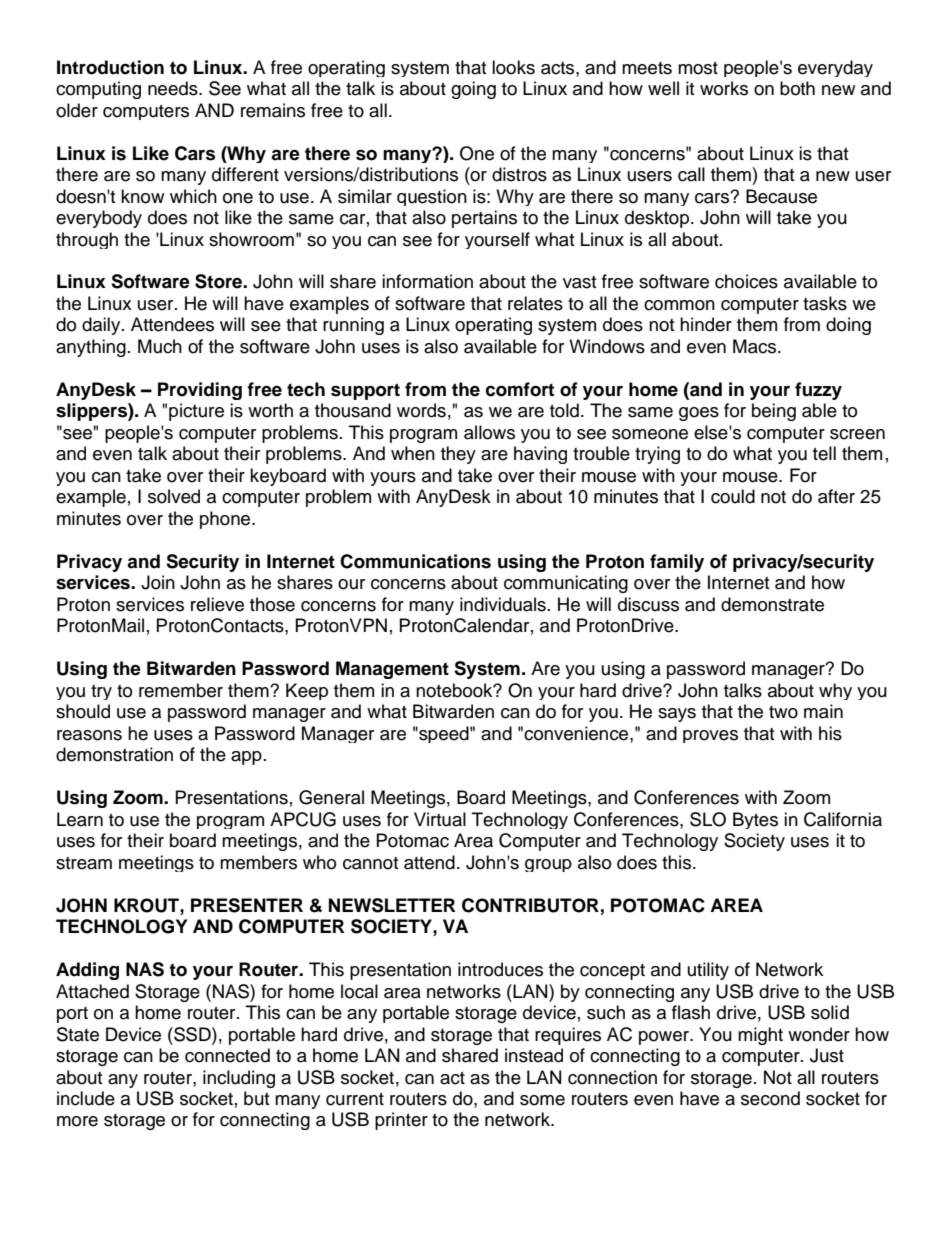 The width and height of the page is (952, 1233). I want to click on second, so click(770, 1098).
